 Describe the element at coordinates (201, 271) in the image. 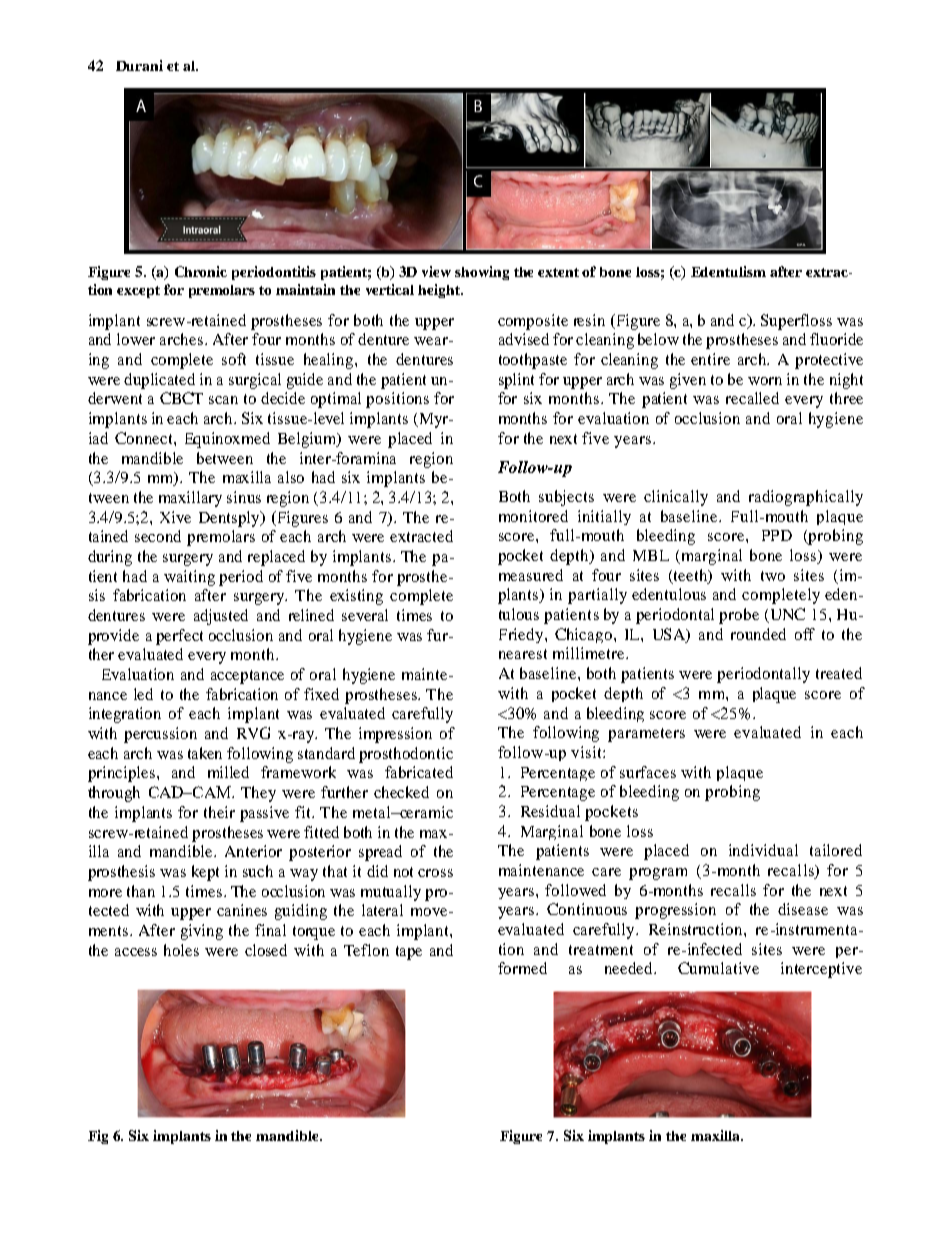

I see `Chronic` at that location.
